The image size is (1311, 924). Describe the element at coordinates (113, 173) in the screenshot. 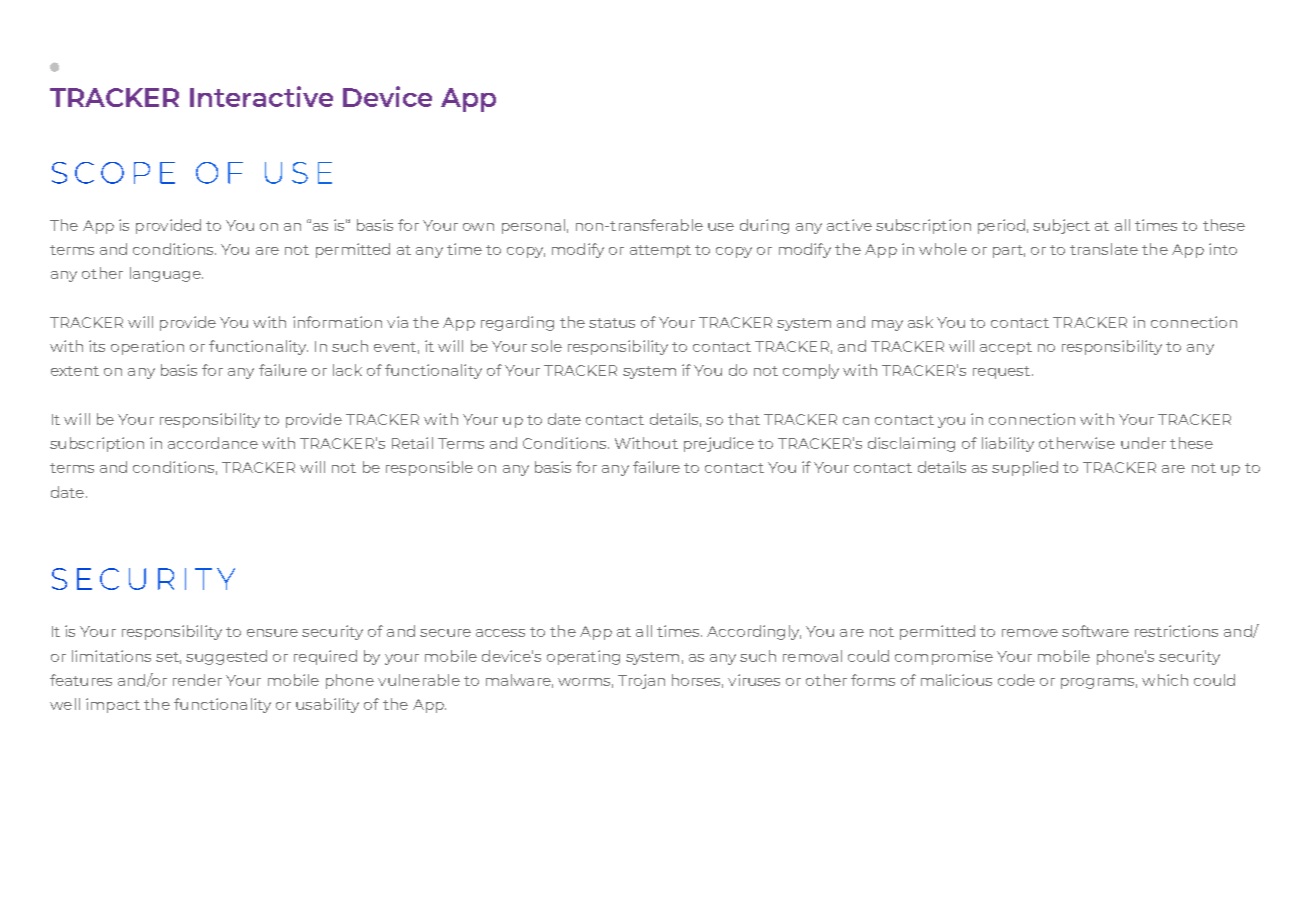

I see `SCOPE` at that location.
